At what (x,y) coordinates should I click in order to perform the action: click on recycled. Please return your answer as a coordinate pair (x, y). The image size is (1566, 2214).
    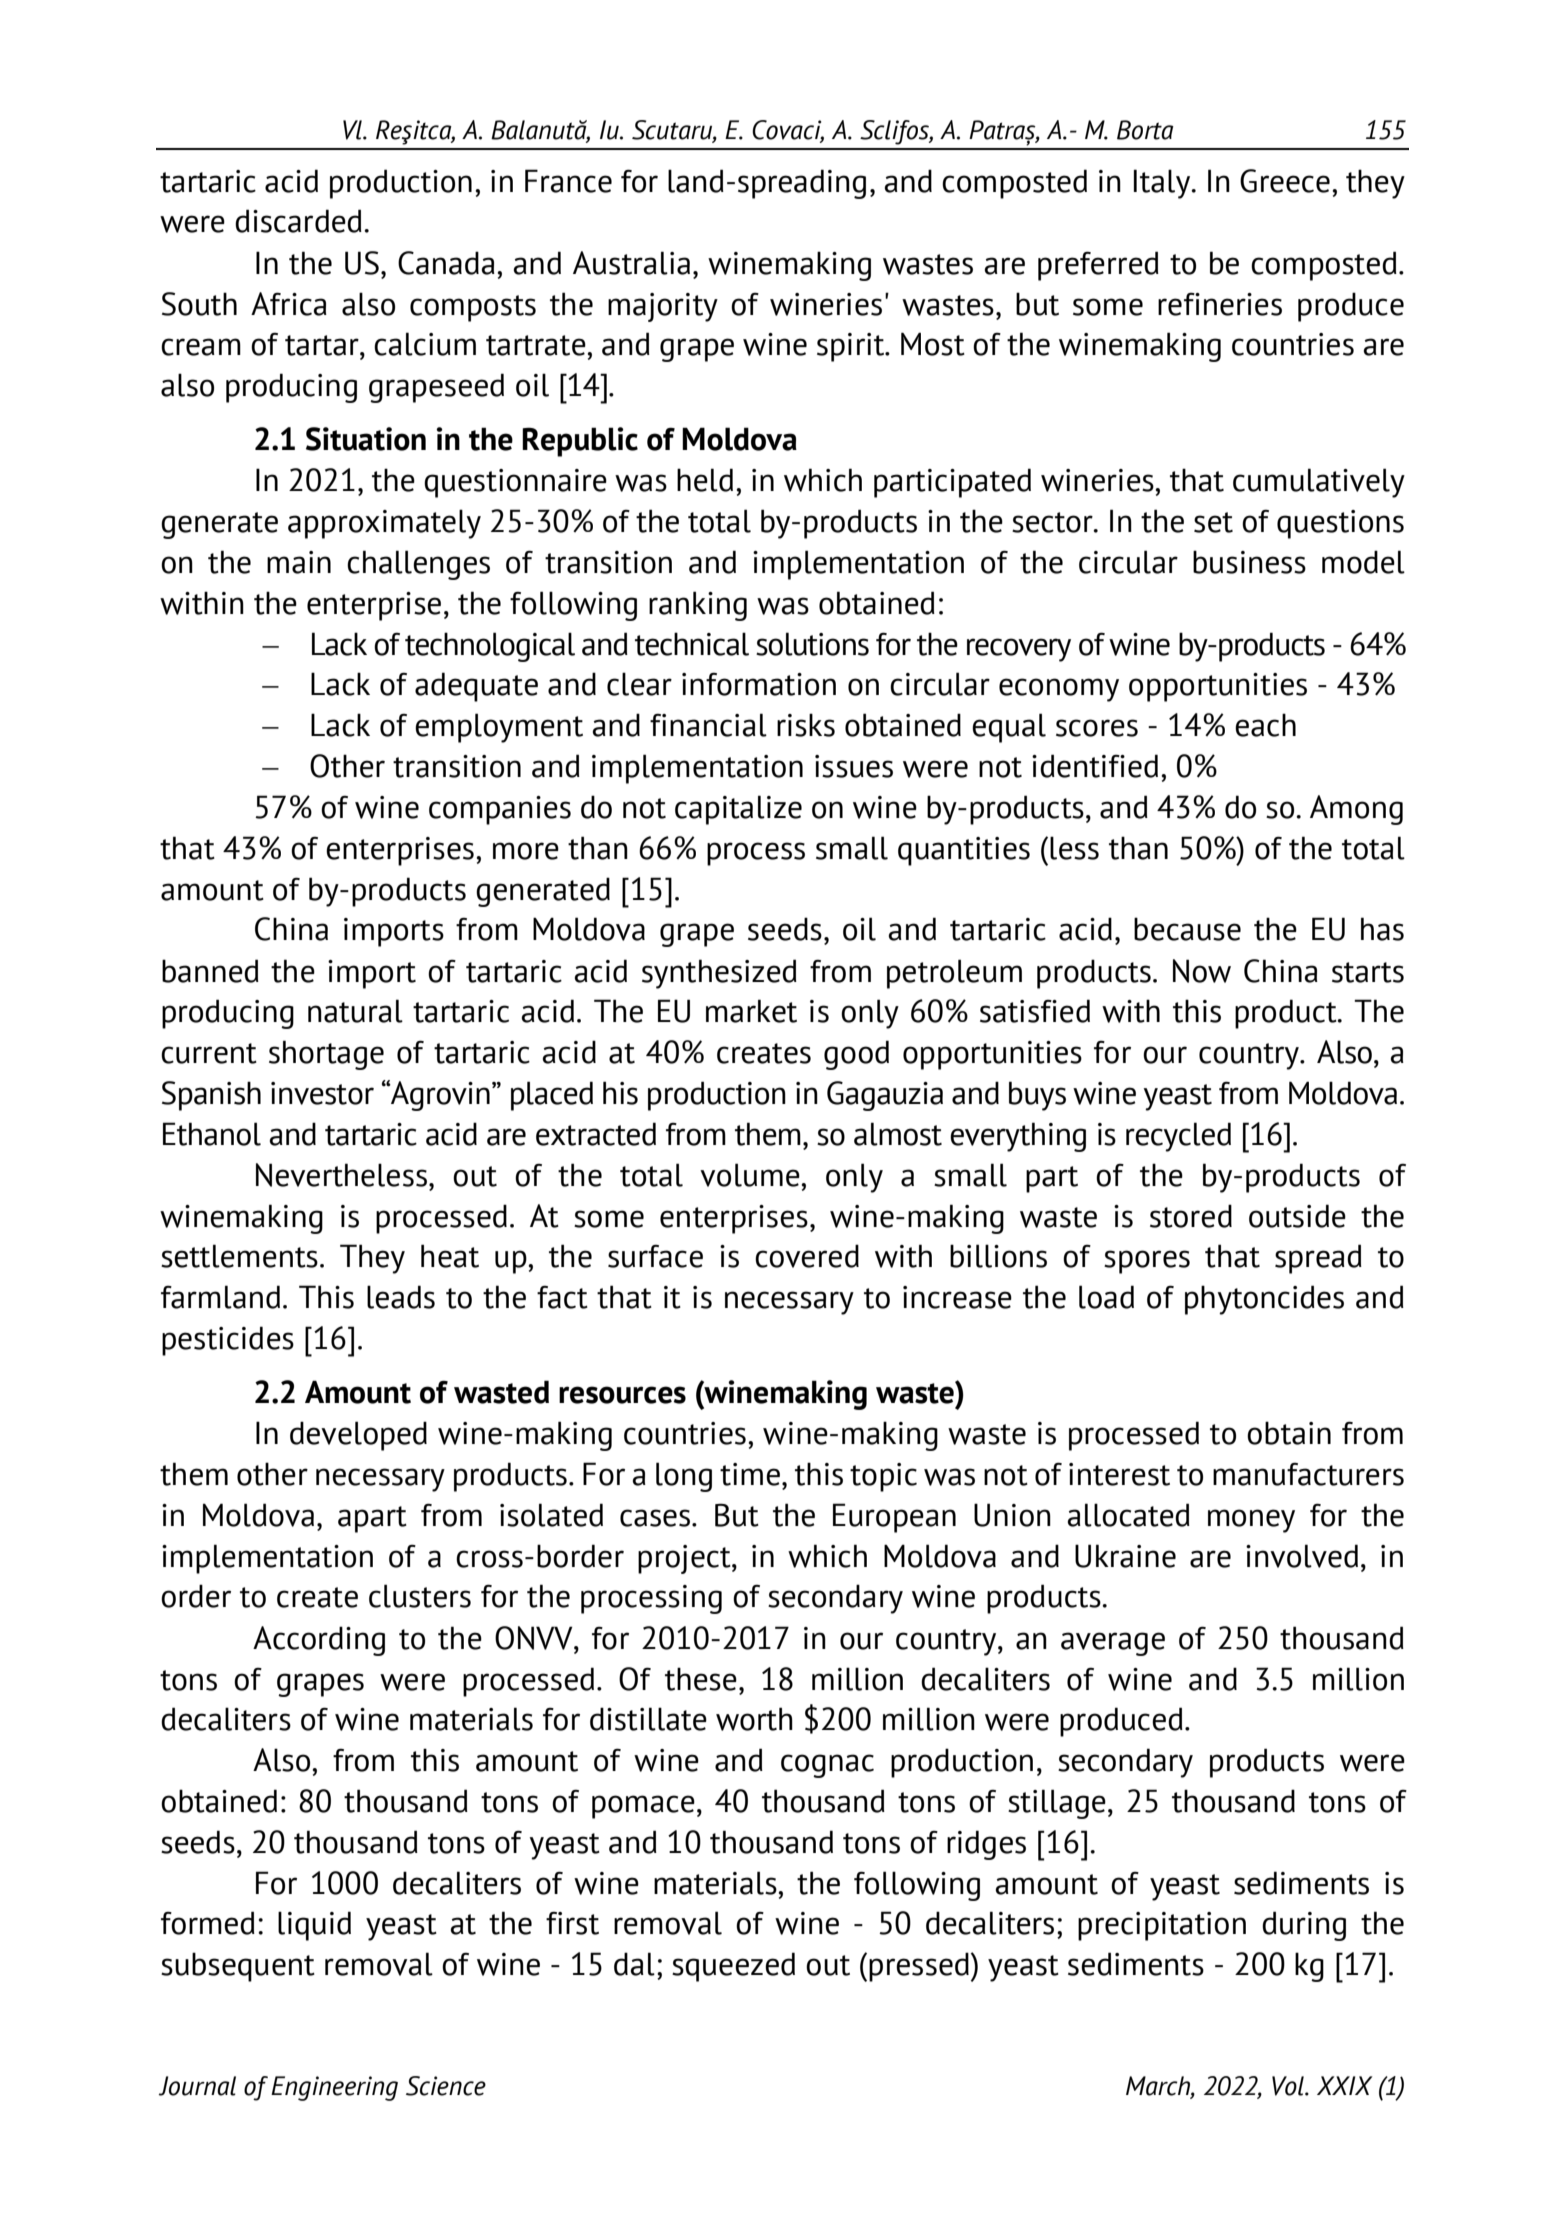
    Looking at the image, I should click on (1178, 1137).
